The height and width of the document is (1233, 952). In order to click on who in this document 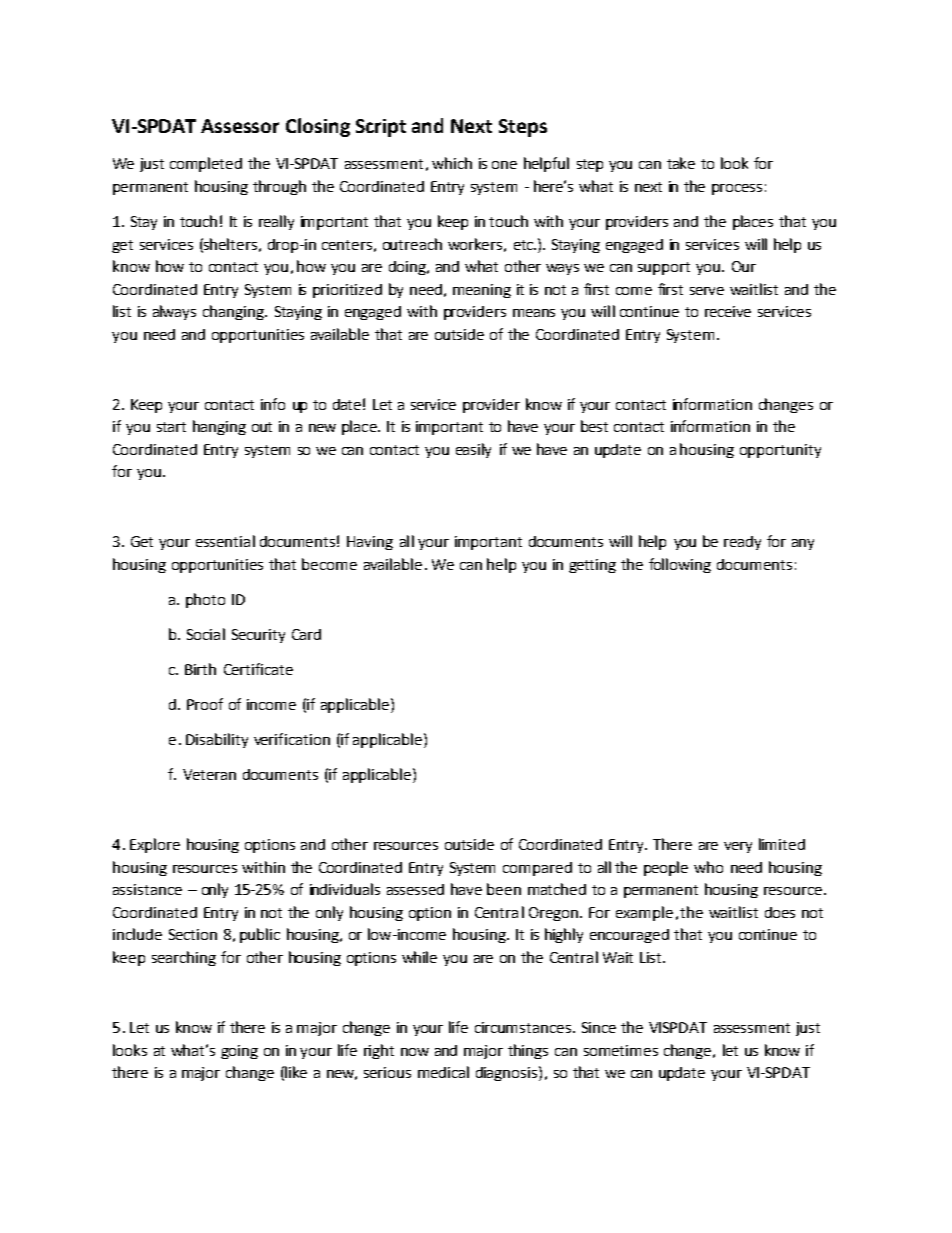, I will do `click(708, 867)`.
